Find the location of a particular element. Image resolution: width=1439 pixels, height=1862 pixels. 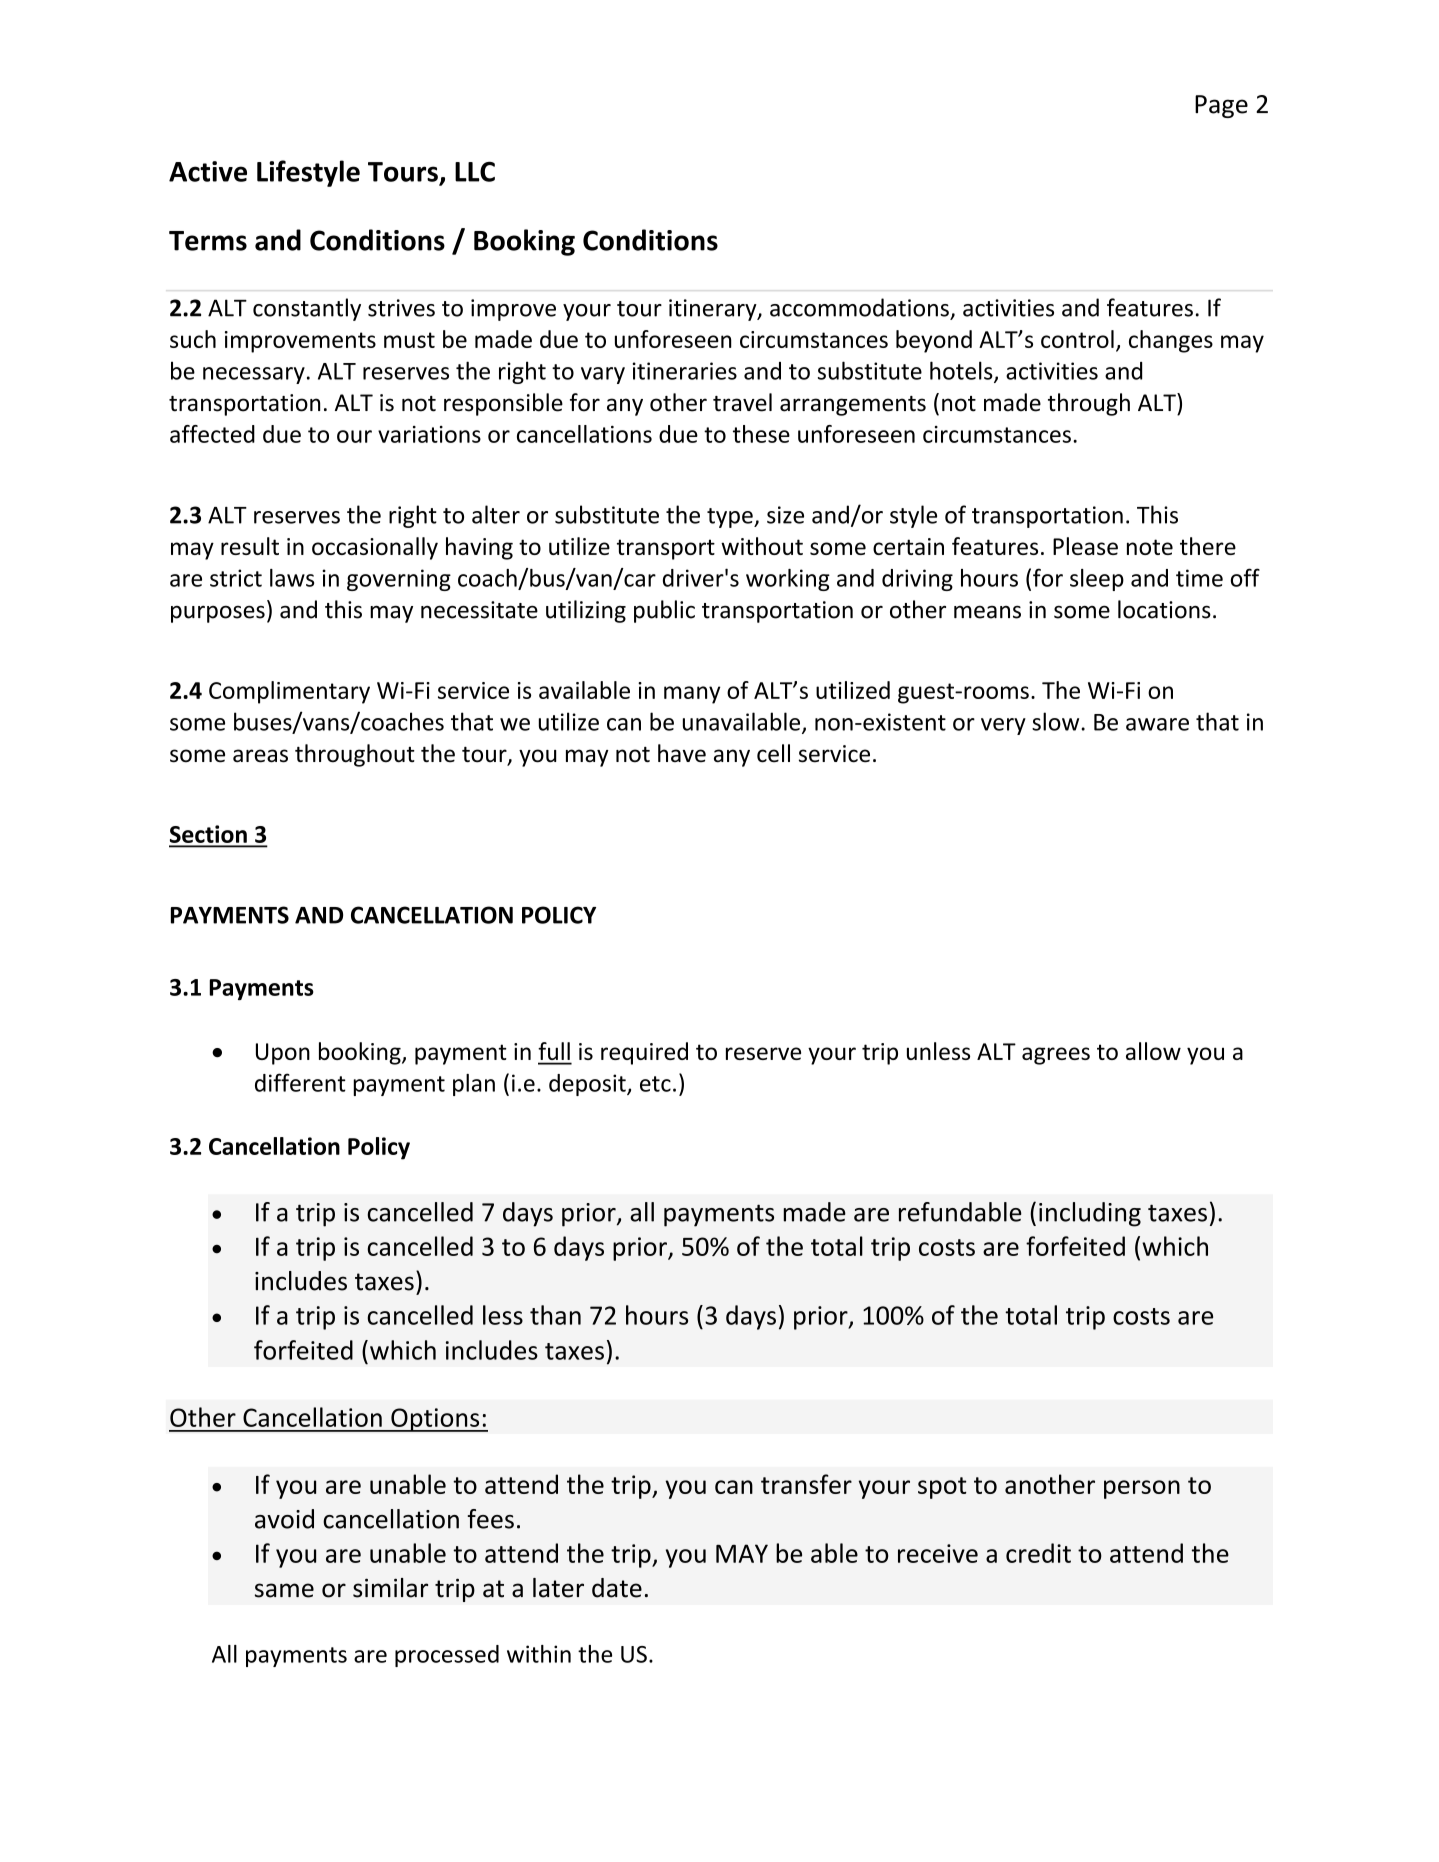

occasionally is located at coordinates (375, 548).
